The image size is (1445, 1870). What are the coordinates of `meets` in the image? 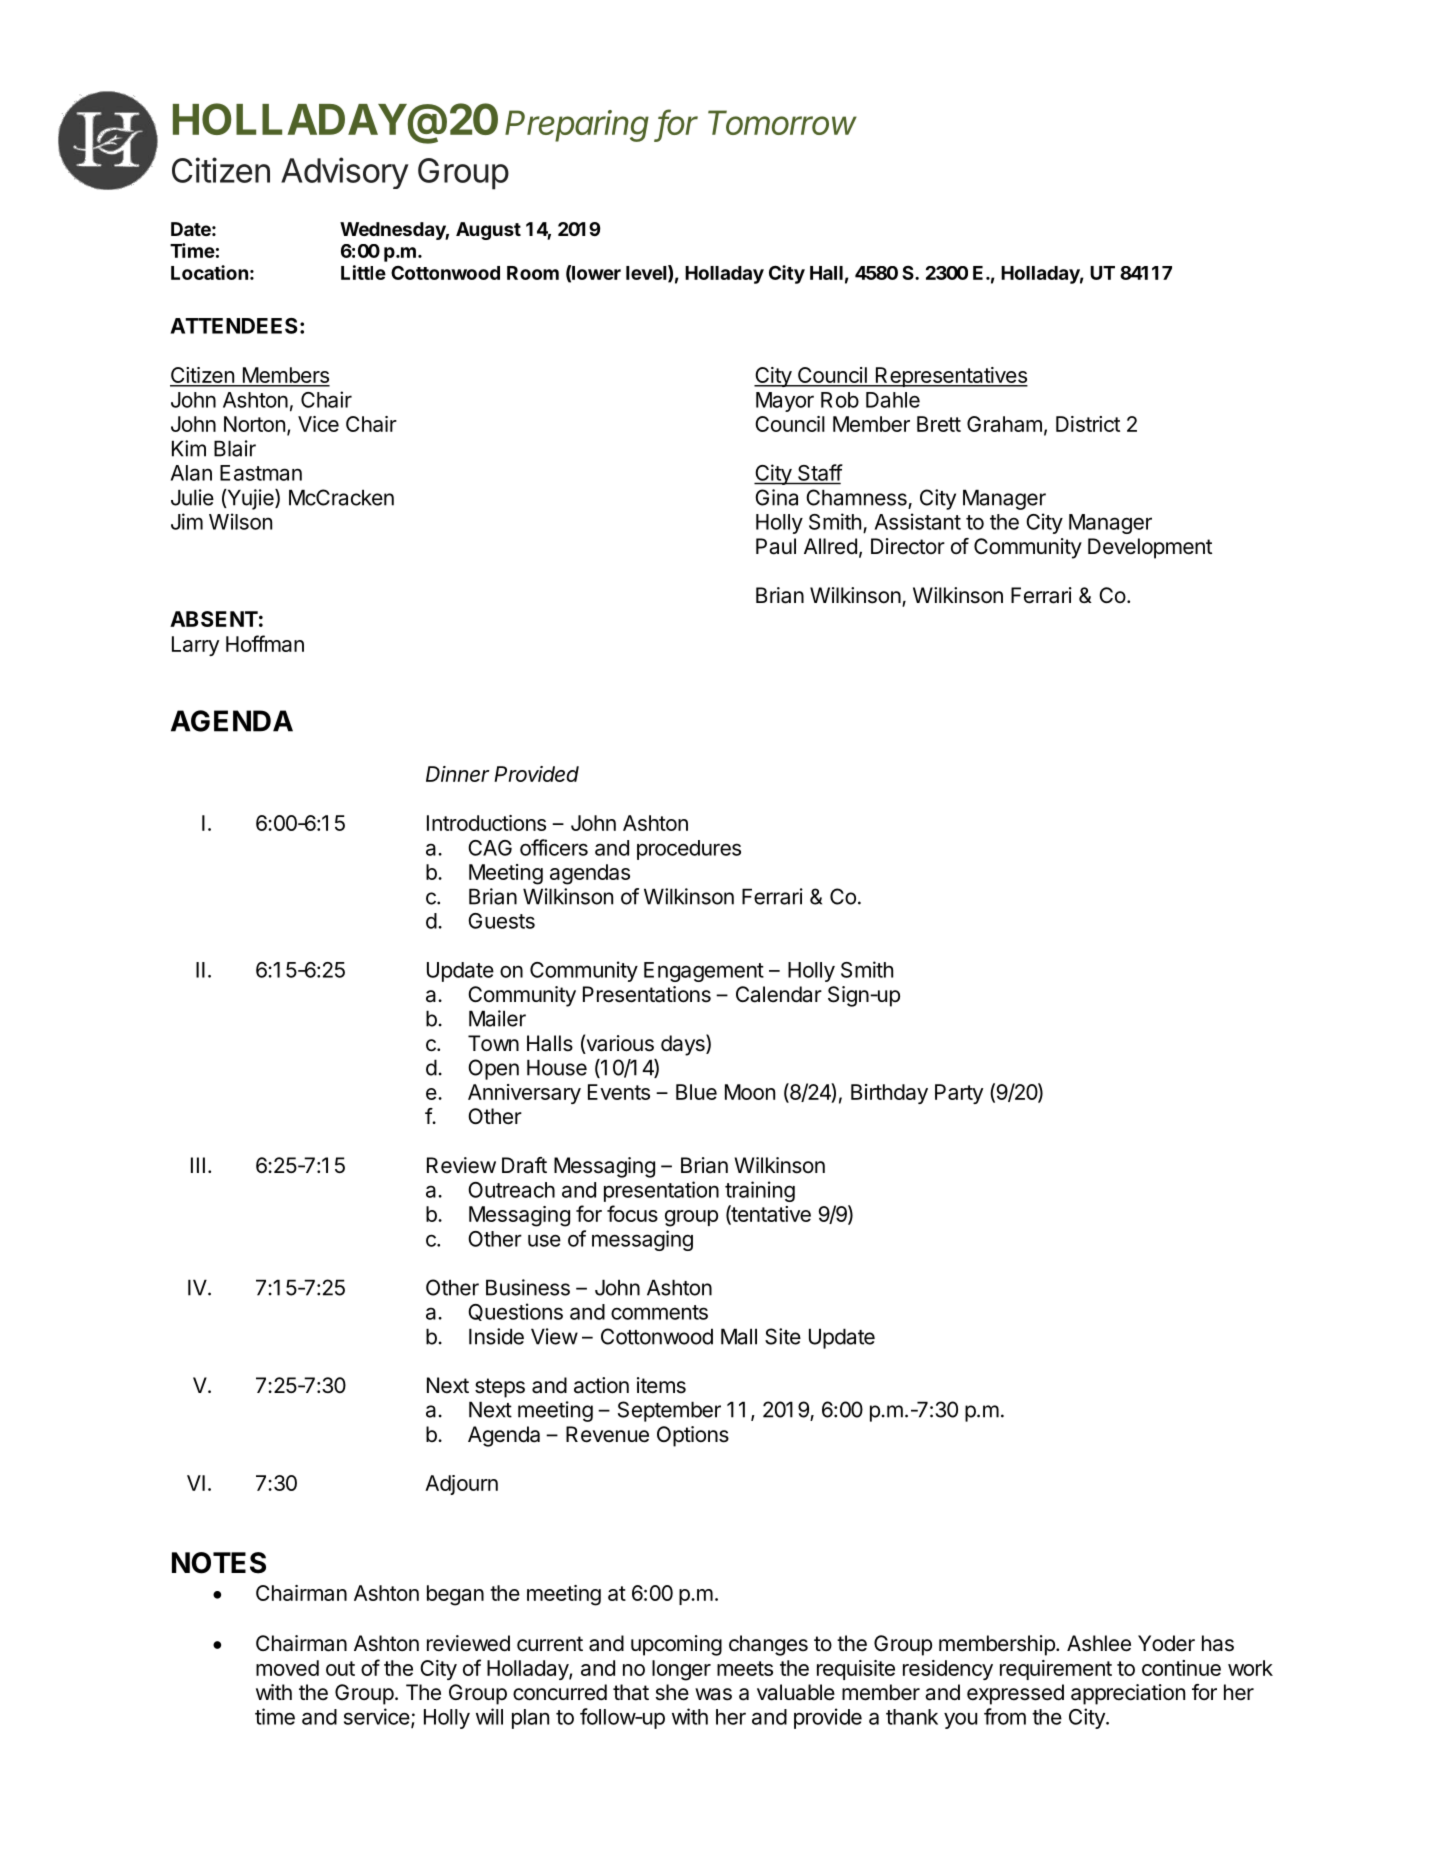 It's located at (745, 1668).
